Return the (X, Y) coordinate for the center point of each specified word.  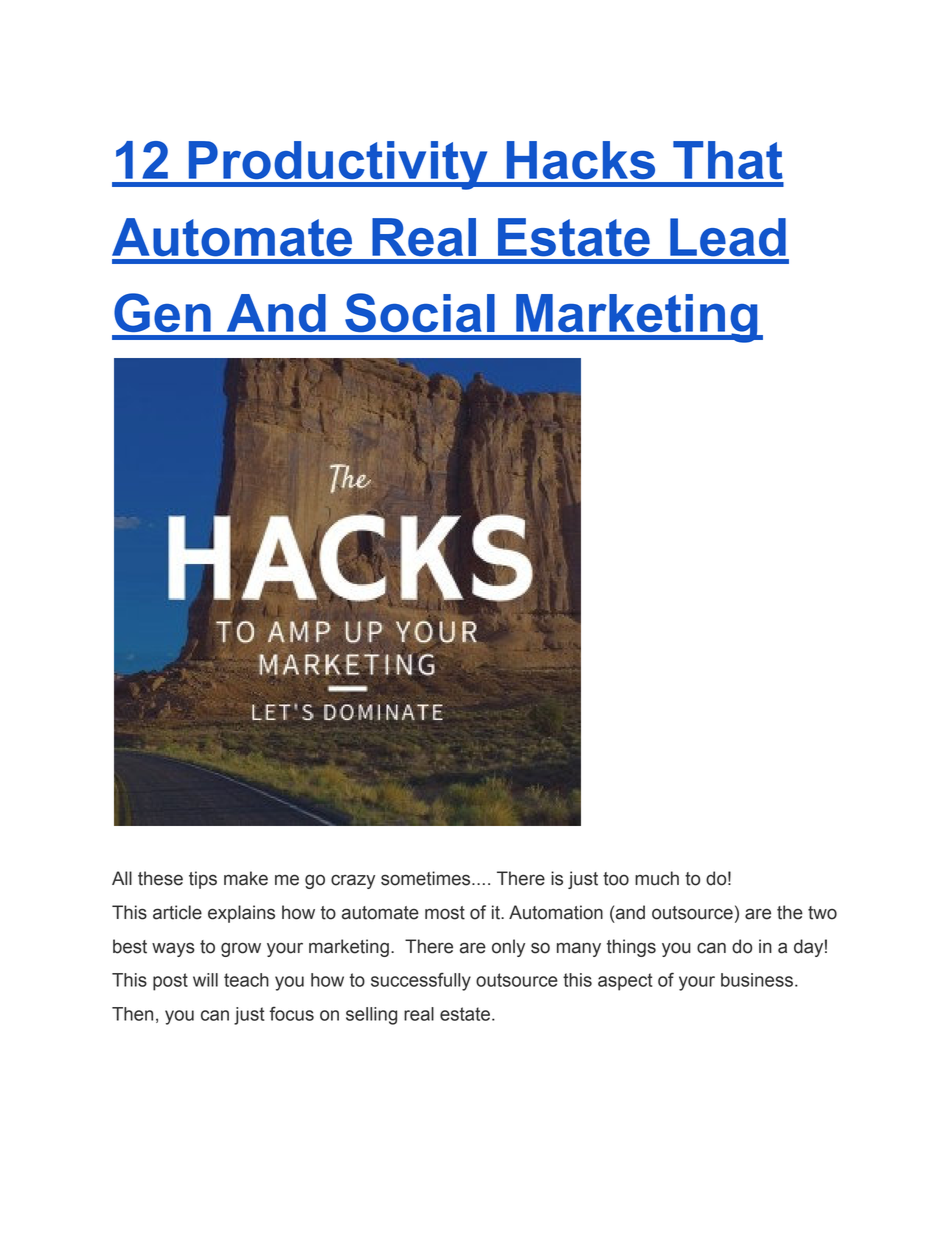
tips (203, 880)
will (205, 980)
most (445, 913)
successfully (421, 981)
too (616, 879)
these (160, 878)
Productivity (338, 165)
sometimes (427, 878)
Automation (556, 912)
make (246, 878)
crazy (353, 881)
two (822, 913)
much (657, 878)
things (631, 948)
